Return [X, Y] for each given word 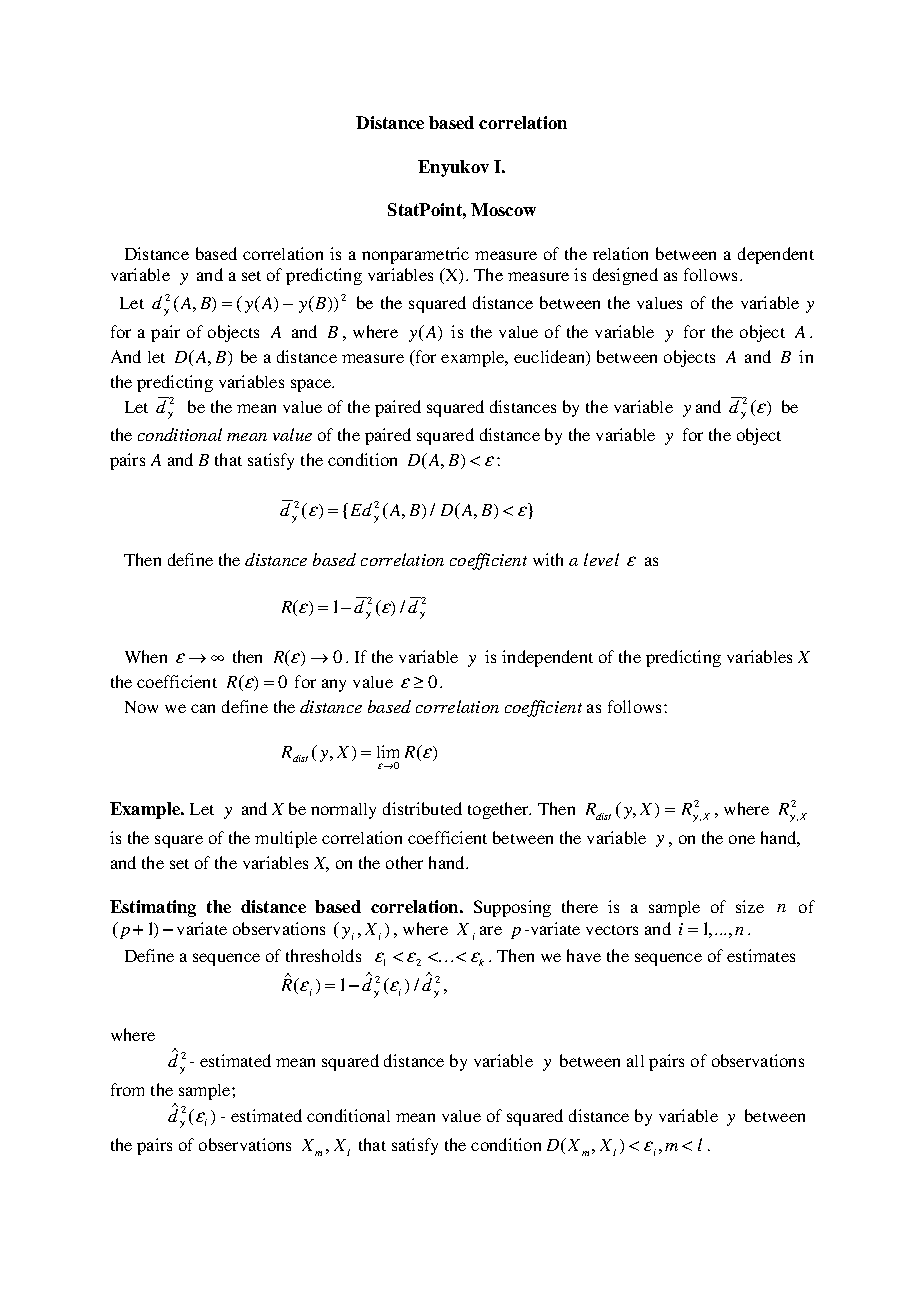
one [742, 839]
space [312, 385]
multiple [286, 839]
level [601, 559]
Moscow [503, 209]
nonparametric [415, 255]
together [499, 810]
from [127, 1089]
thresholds [323, 955]
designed [625, 276]
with [548, 559]
